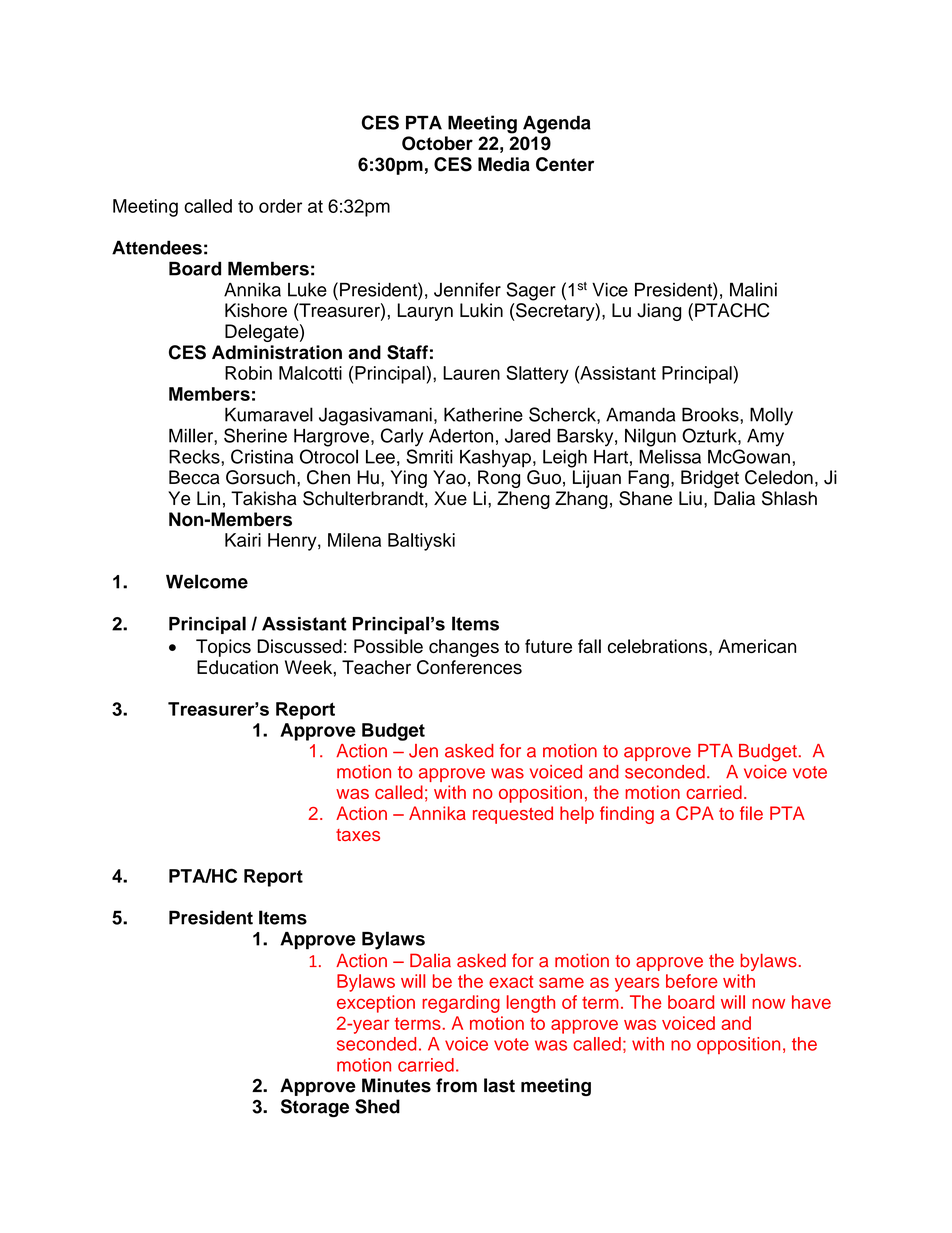 This screenshot has width=952, height=1233. What do you see at coordinates (513, 815) in the screenshot?
I see `requested` at bounding box center [513, 815].
